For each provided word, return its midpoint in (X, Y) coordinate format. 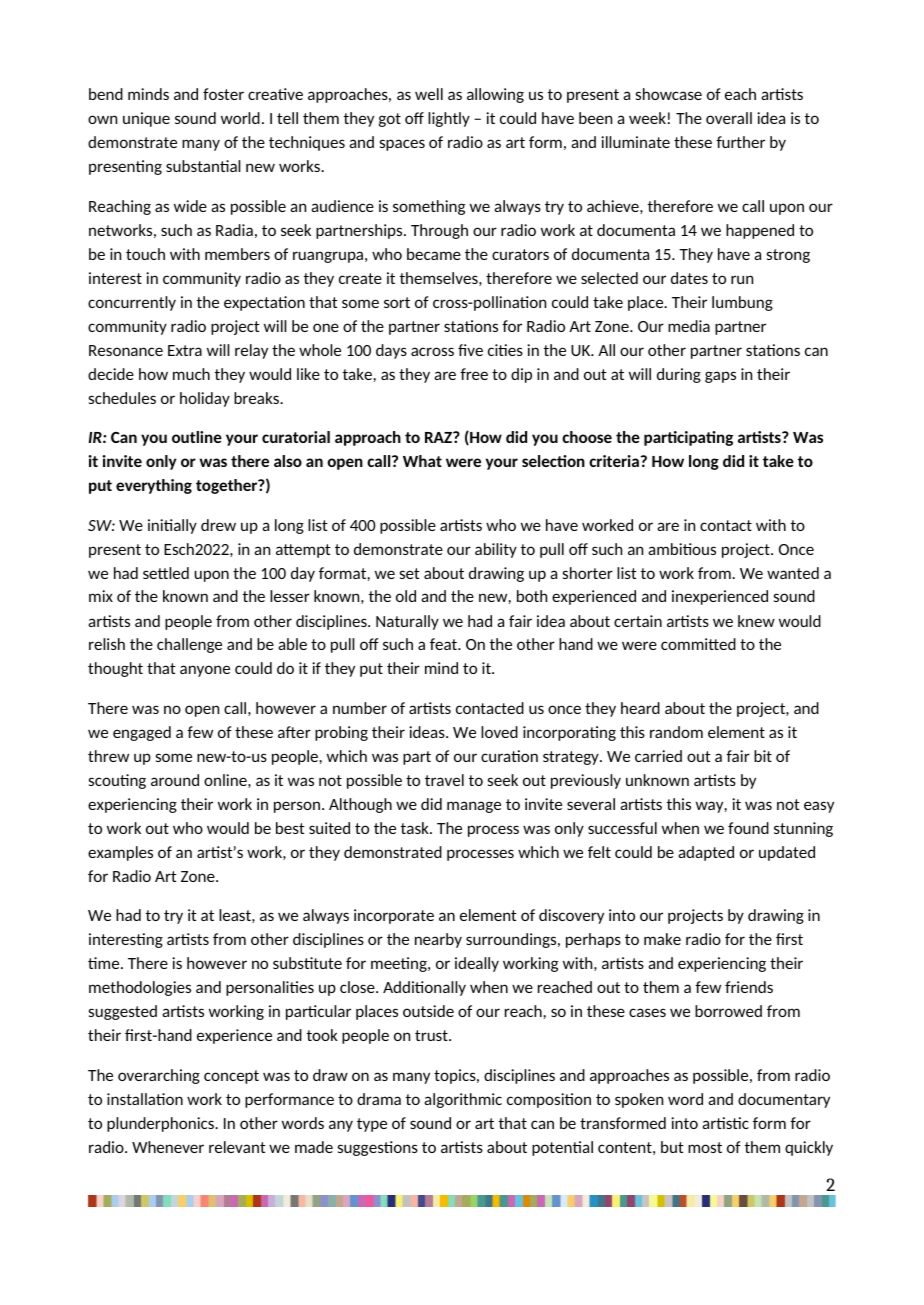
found (748, 828)
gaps (720, 377)
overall (729, 118)
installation (145, 1099)
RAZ (439, 437)
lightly (449, 119)
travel (444, 780)
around (175, 780)
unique (146, 119)
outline (197, 437)
